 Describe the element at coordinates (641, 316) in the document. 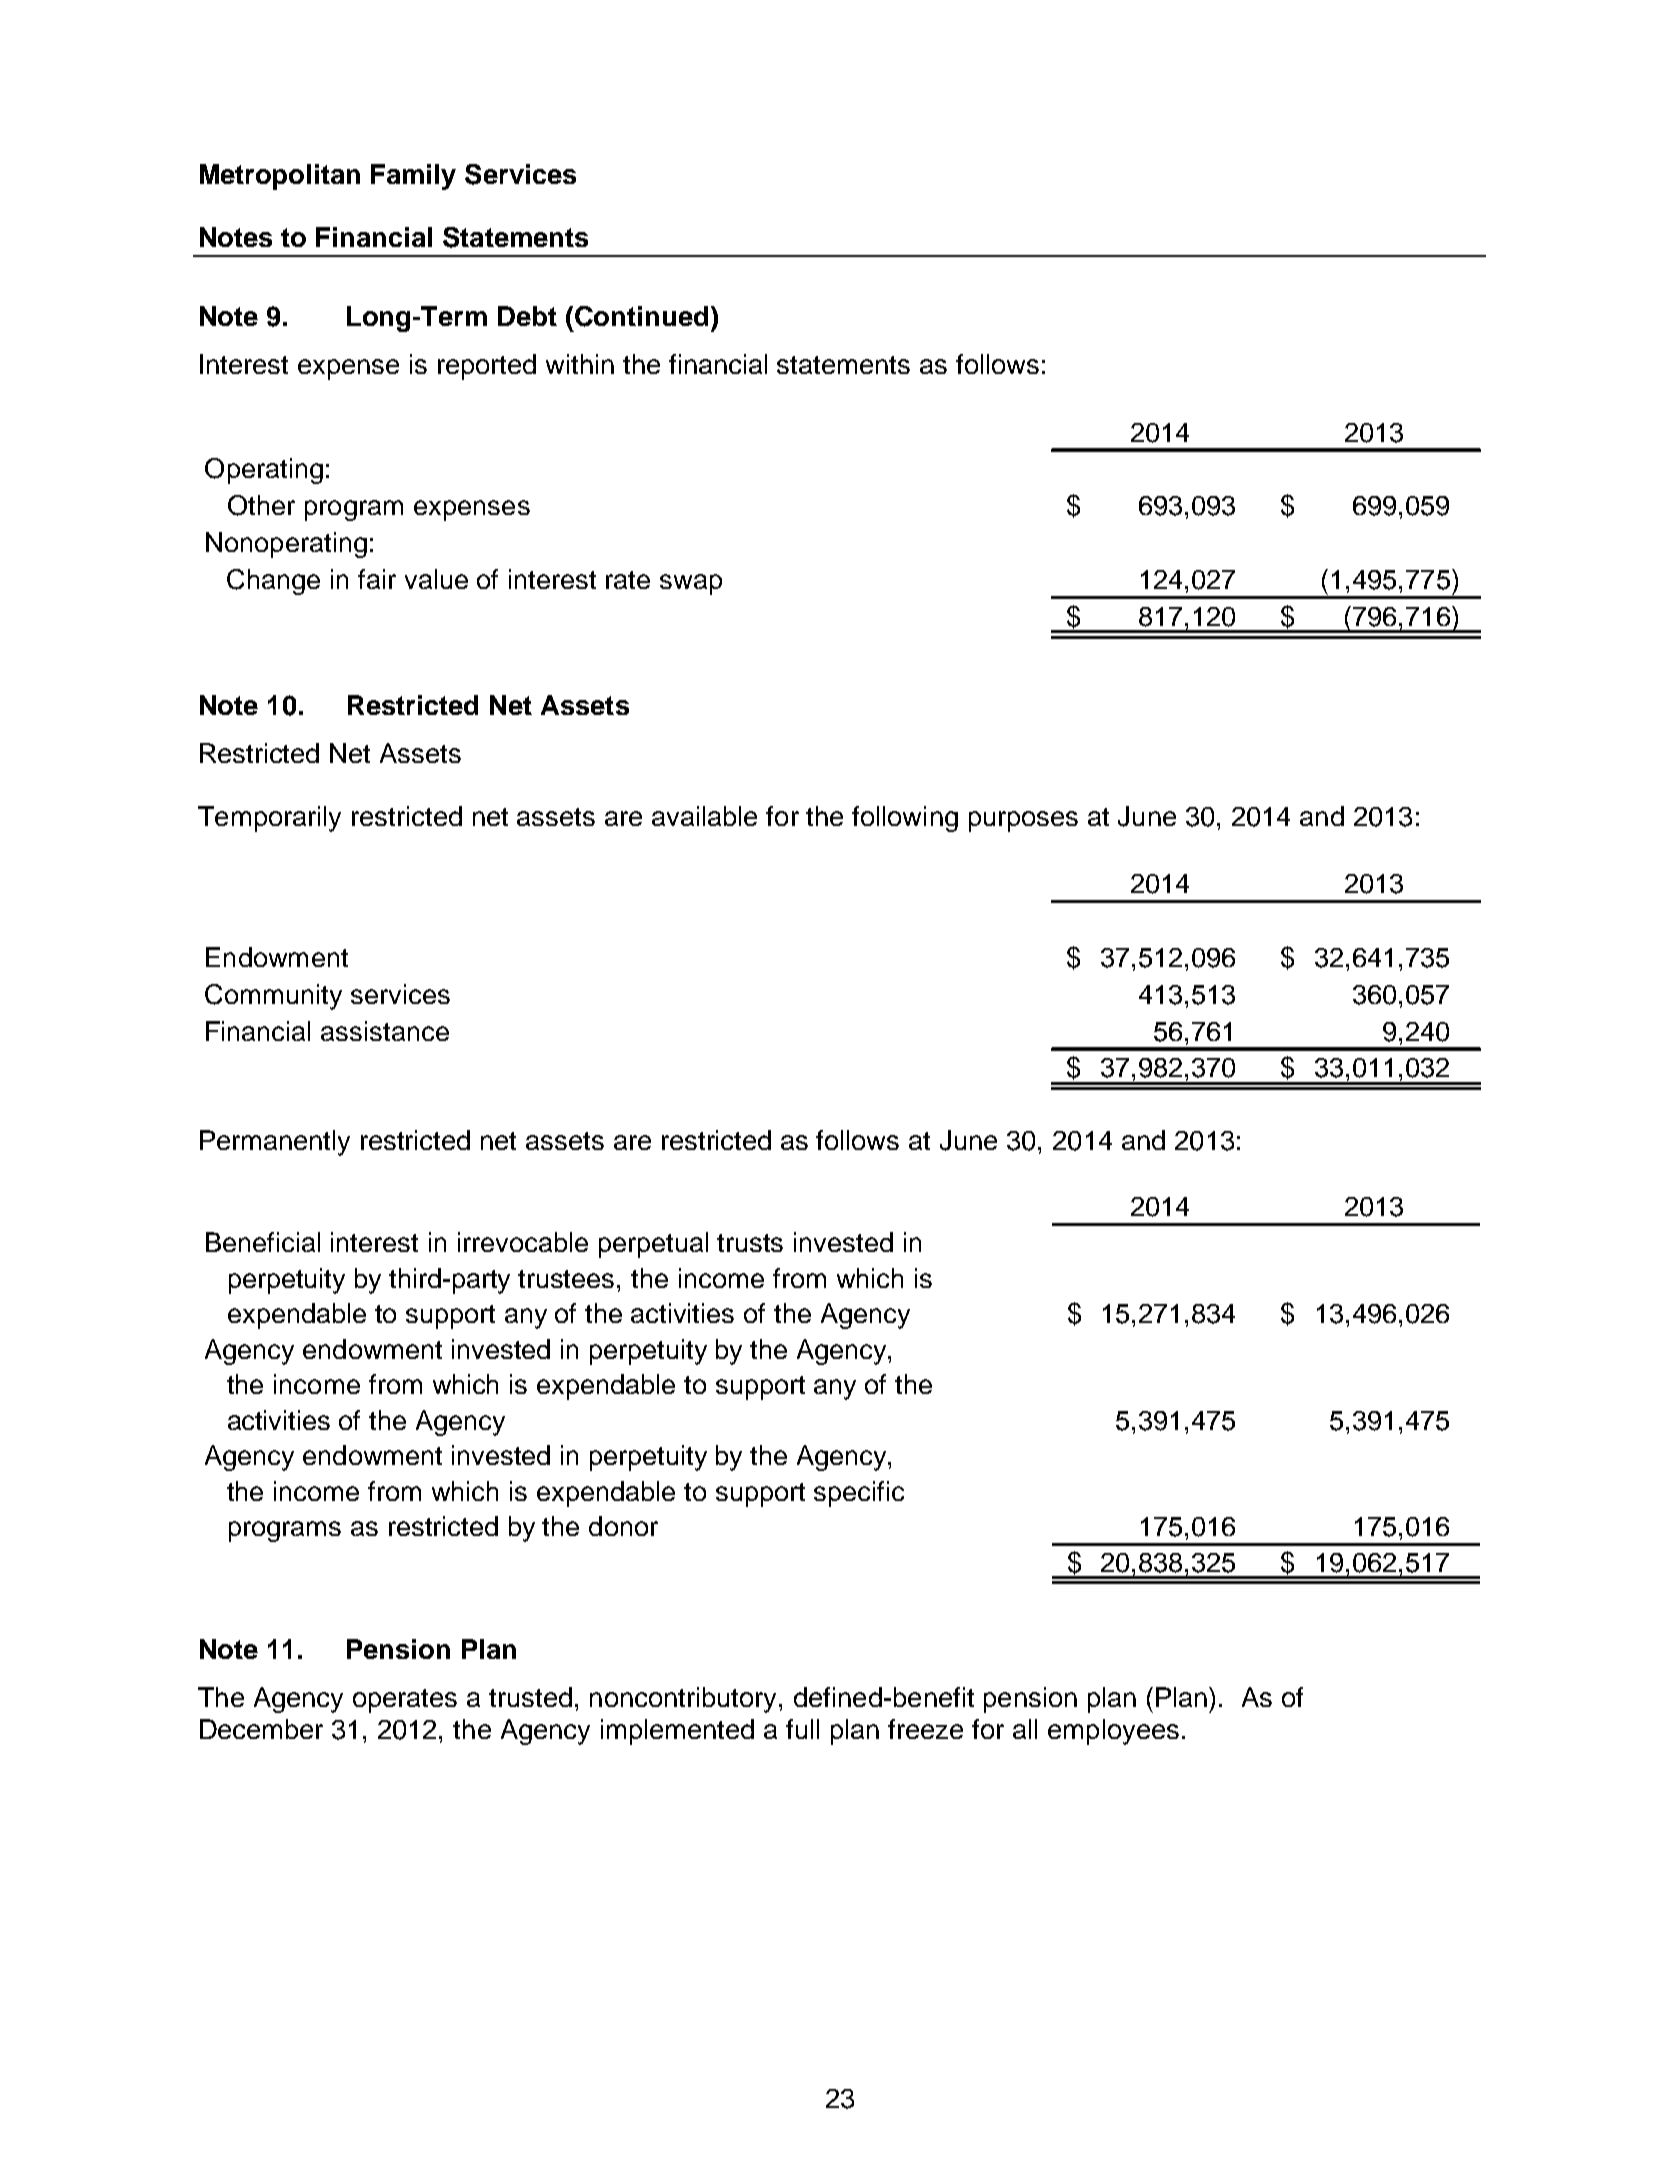

I see `Continued` at that location.
